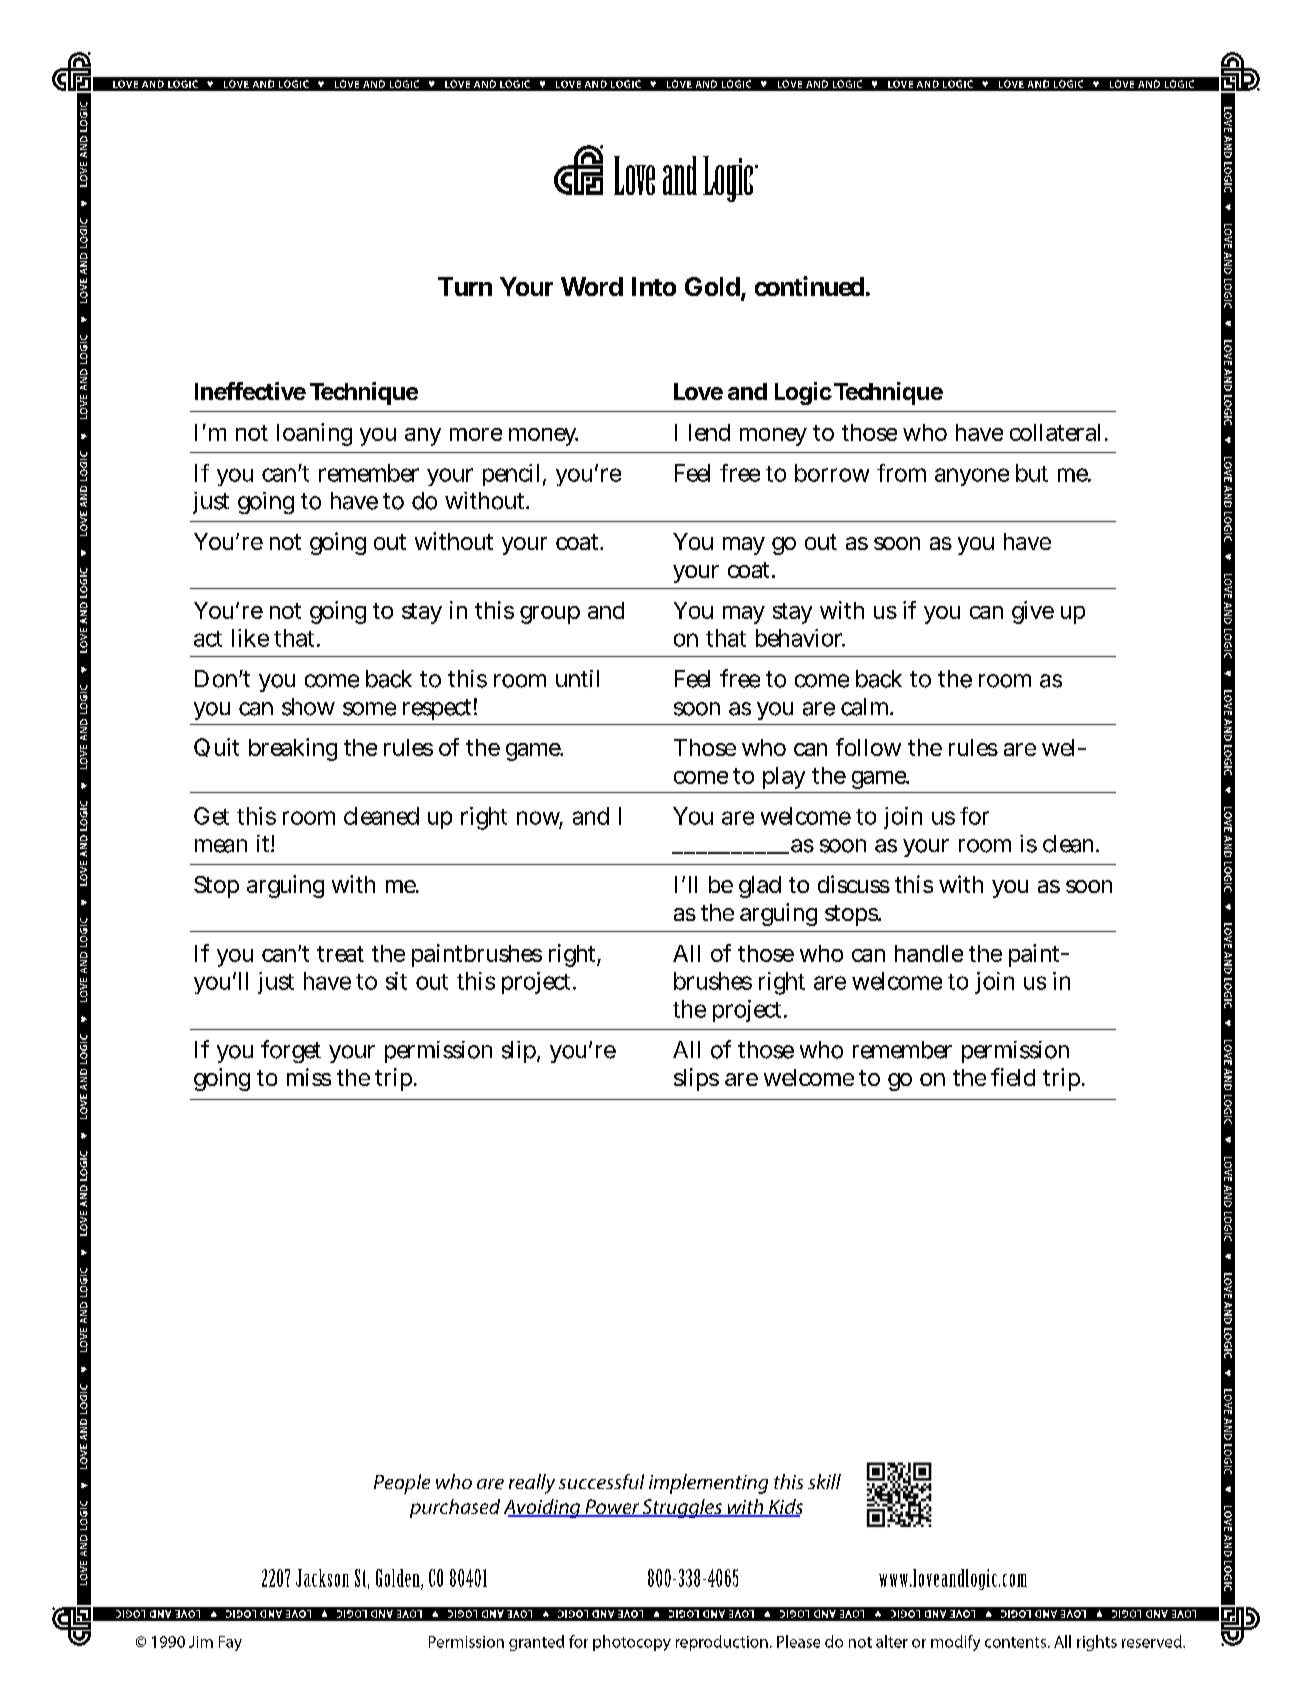 This document has height=1698, width=1312. I want to click on collateral, so click(1055, 432).
